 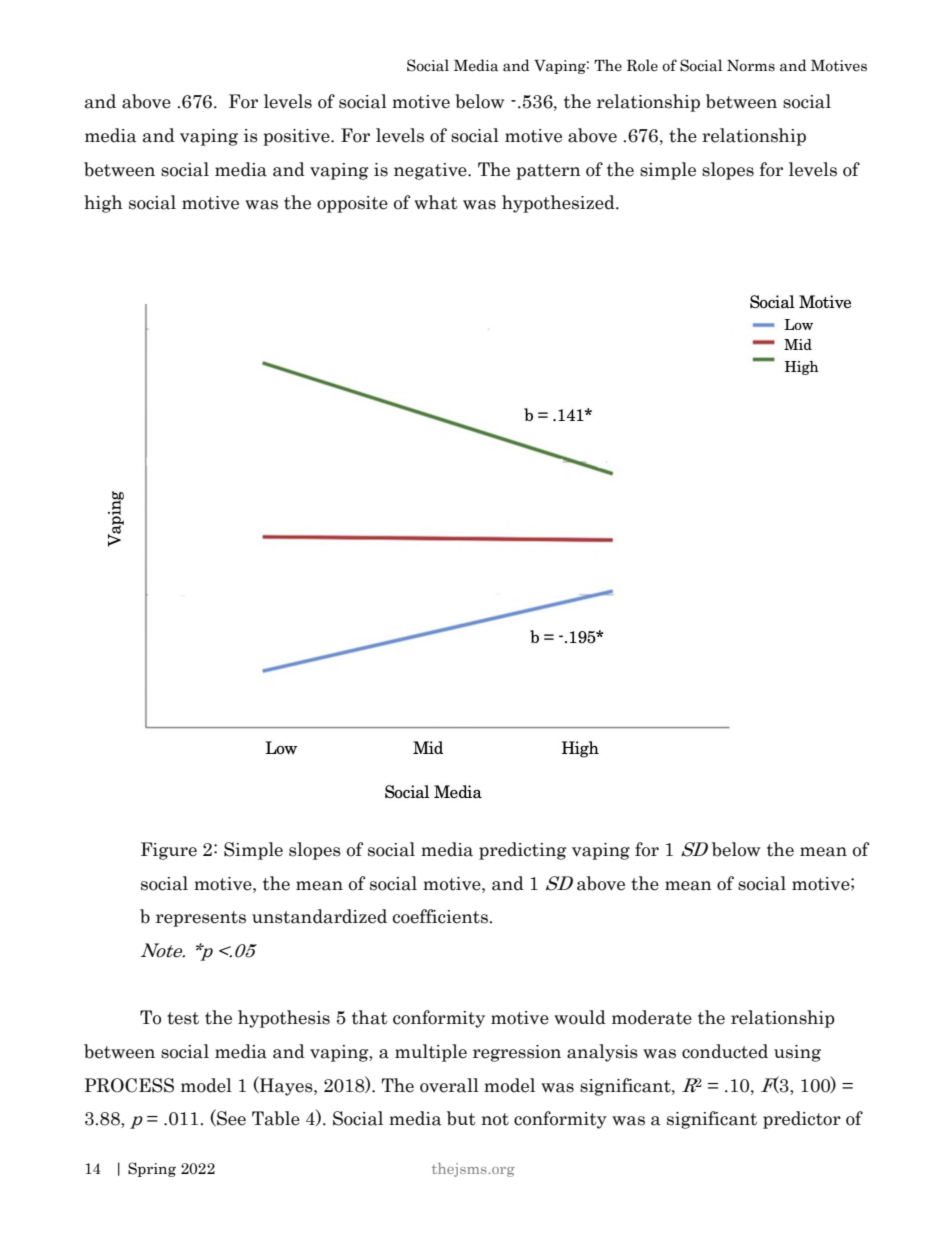 I want to click on high, so click(x=103, y=204).
